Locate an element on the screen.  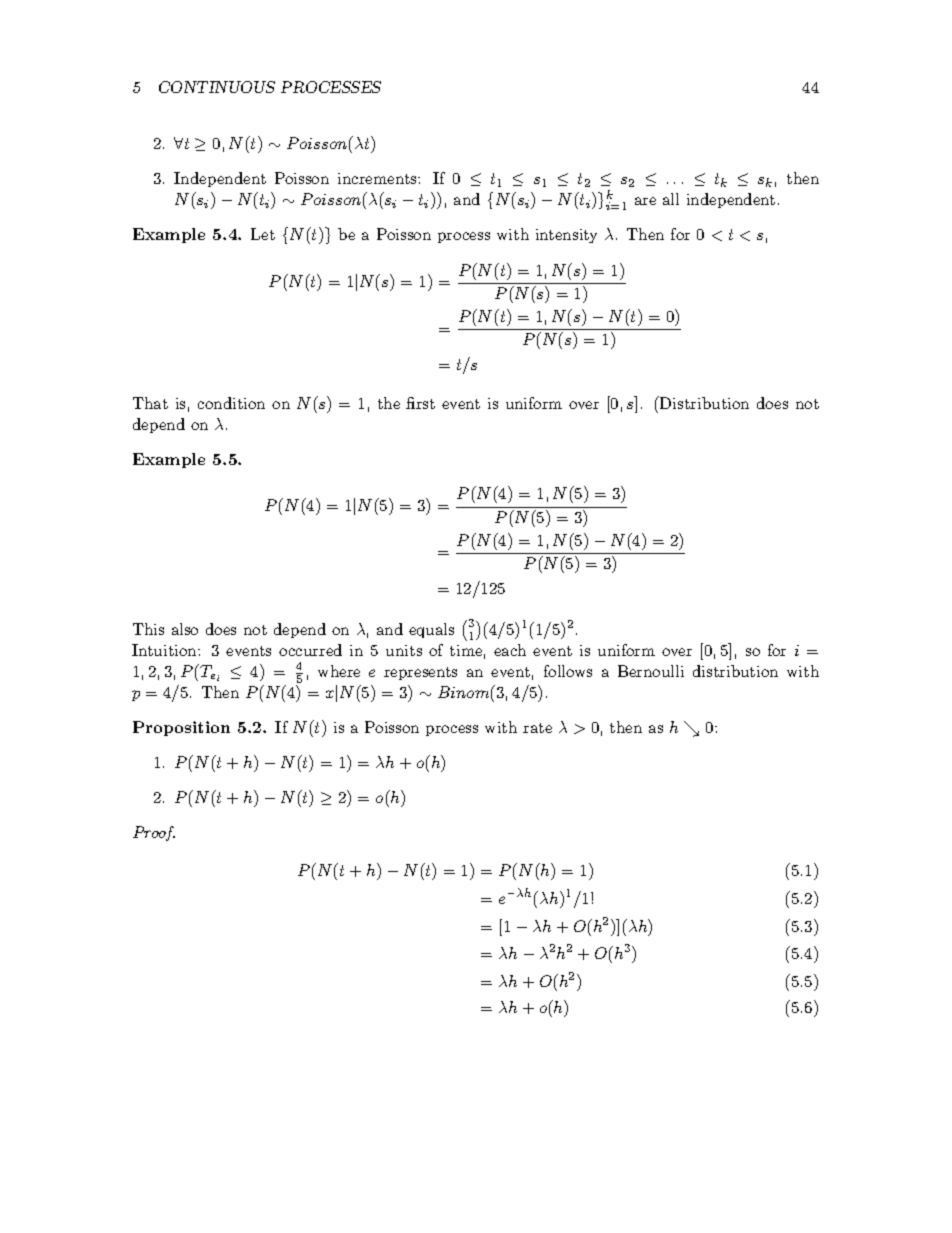
follows is located at coordinates (568, 671).
